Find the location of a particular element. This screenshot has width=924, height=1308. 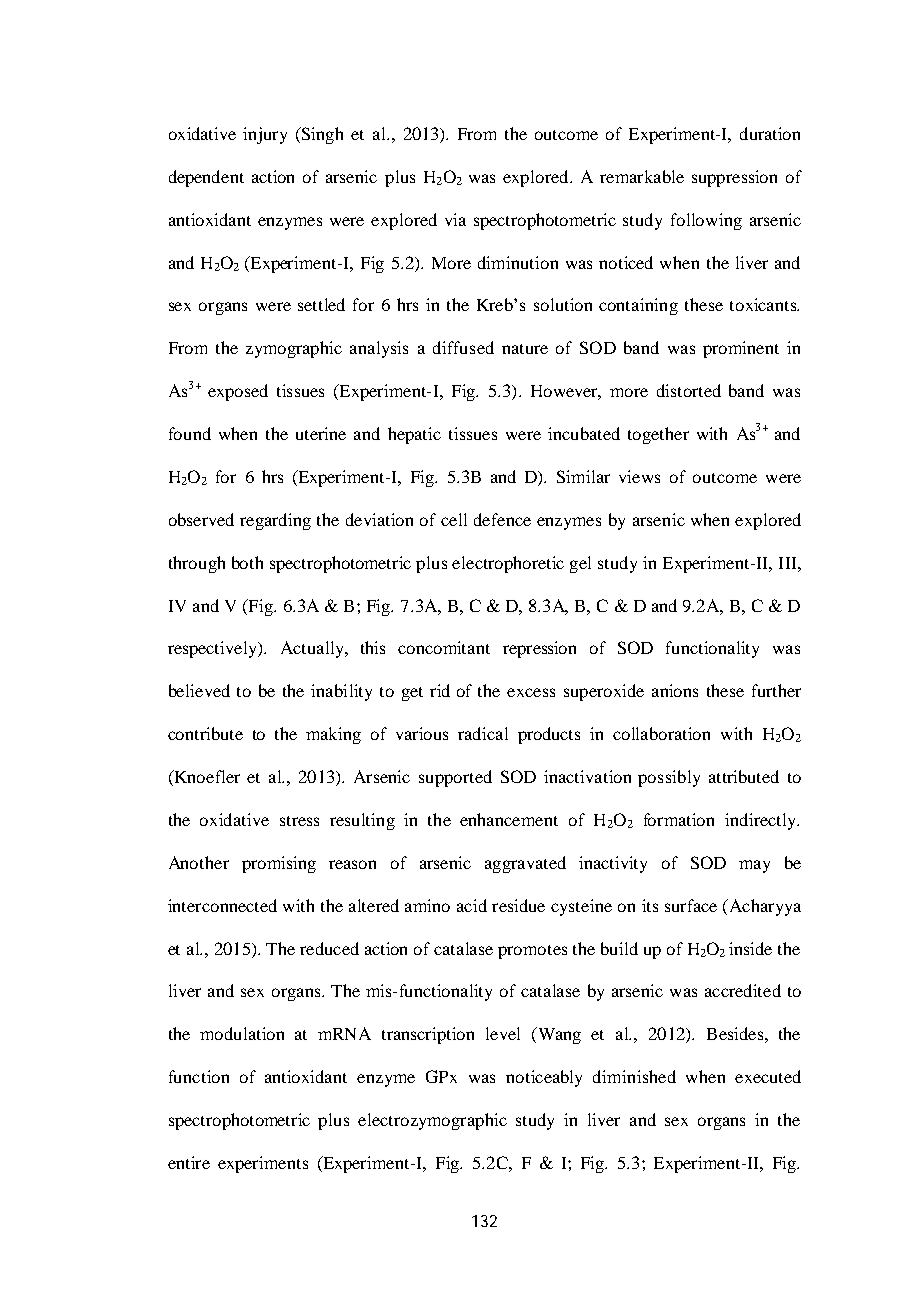

distorted is located at coordinates (689, 390).
